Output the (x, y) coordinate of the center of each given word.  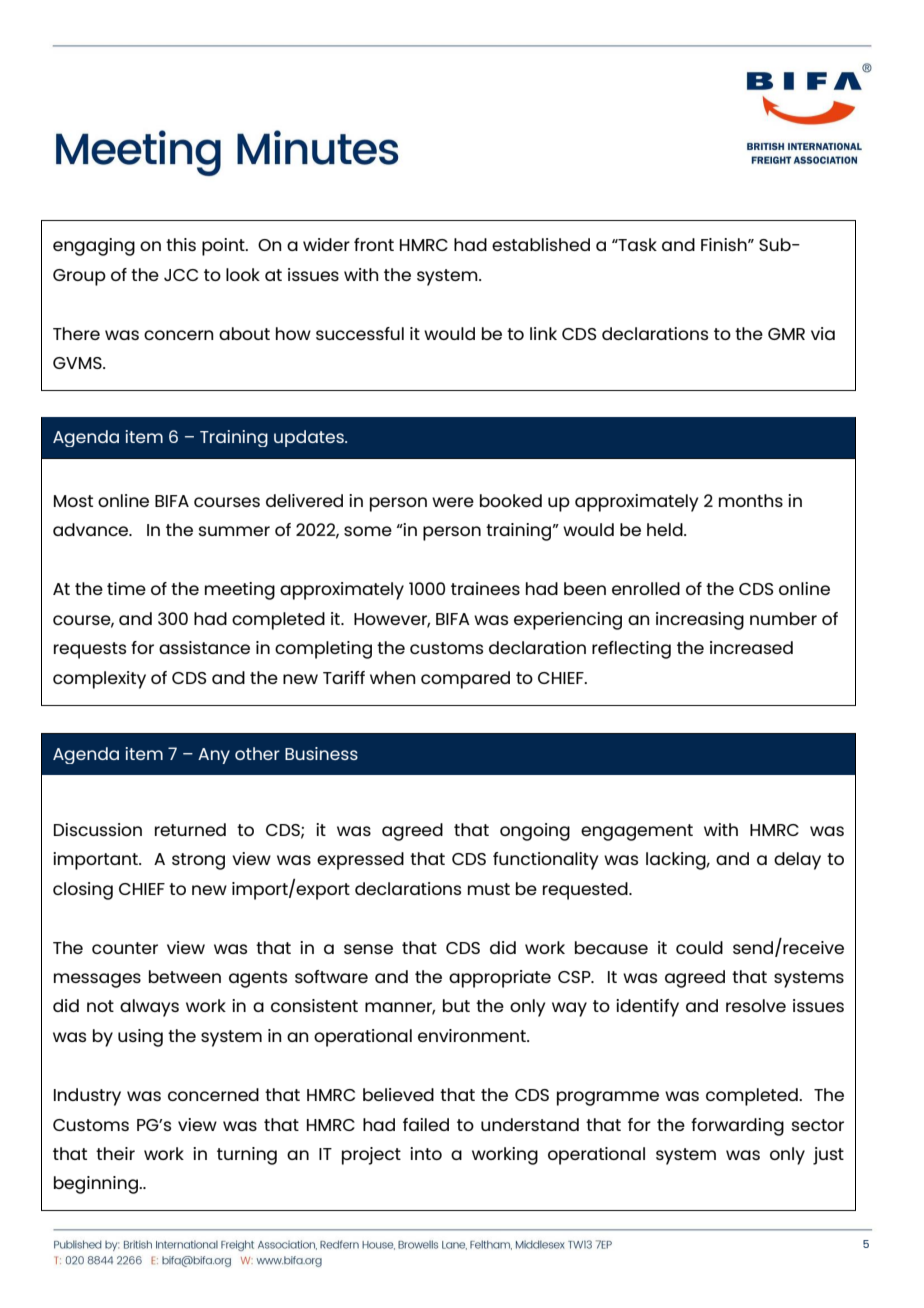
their (115, 1153)
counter (125, 948)
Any (214, 756)
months (751, 500)
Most (73, 501)
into (426, 1153)
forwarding (737, 1127)
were (453, 502)
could (699, 947)
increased (751, 647)
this (181, 244)
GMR (786, 334)
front (374, 244)
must (489, 889)
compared (465, 680)
